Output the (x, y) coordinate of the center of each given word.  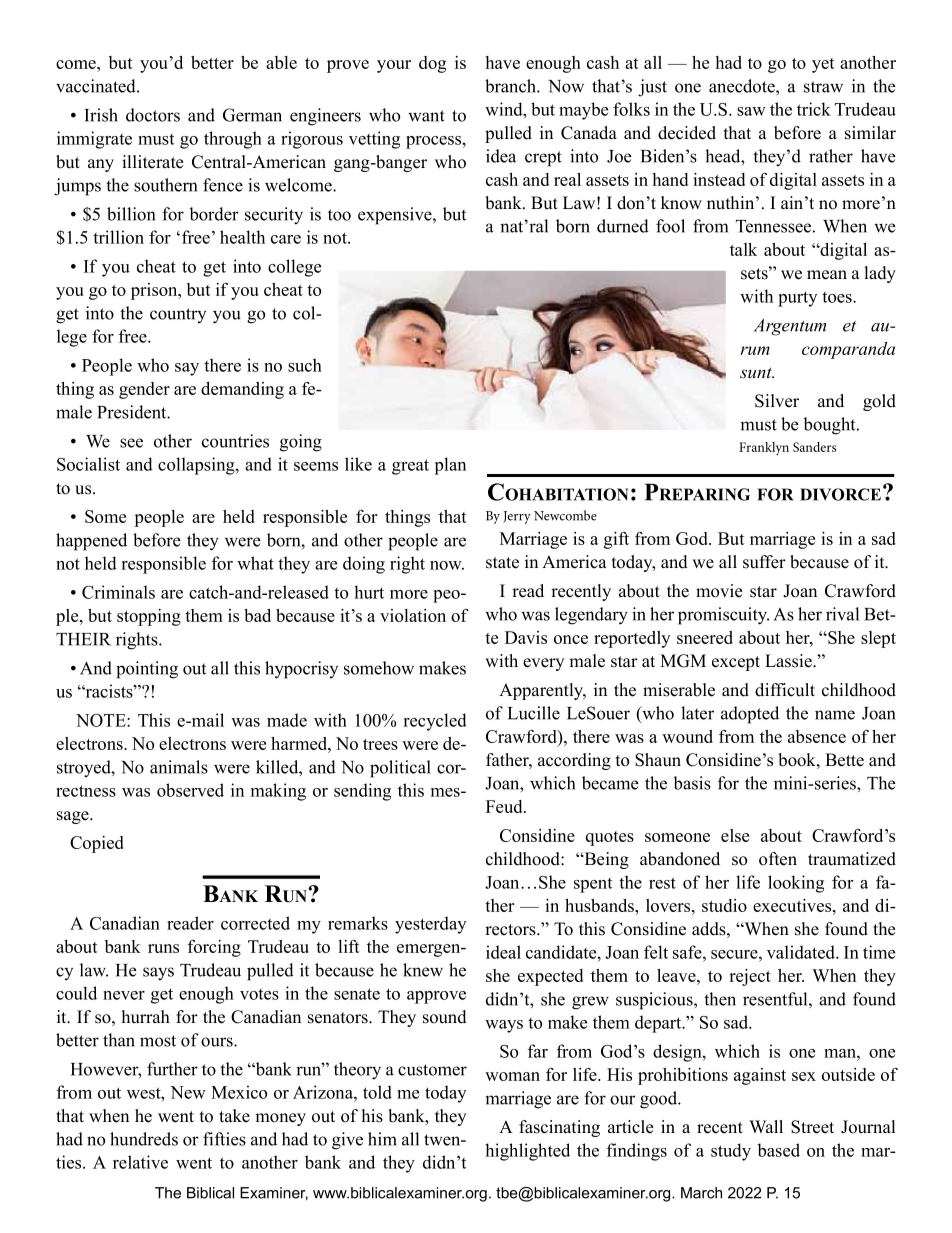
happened (91, 542)
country (178, 315)
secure (735, 954)
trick (814, 109)
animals (179, 767)
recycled (435, 722)
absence (817, 736)
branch (511, 86)
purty (797, 299)
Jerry (517, 517)
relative (140, 1162)
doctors (153, 115)
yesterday (430, 925)
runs (163, 948)
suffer (764, 562)
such (305, 365)
